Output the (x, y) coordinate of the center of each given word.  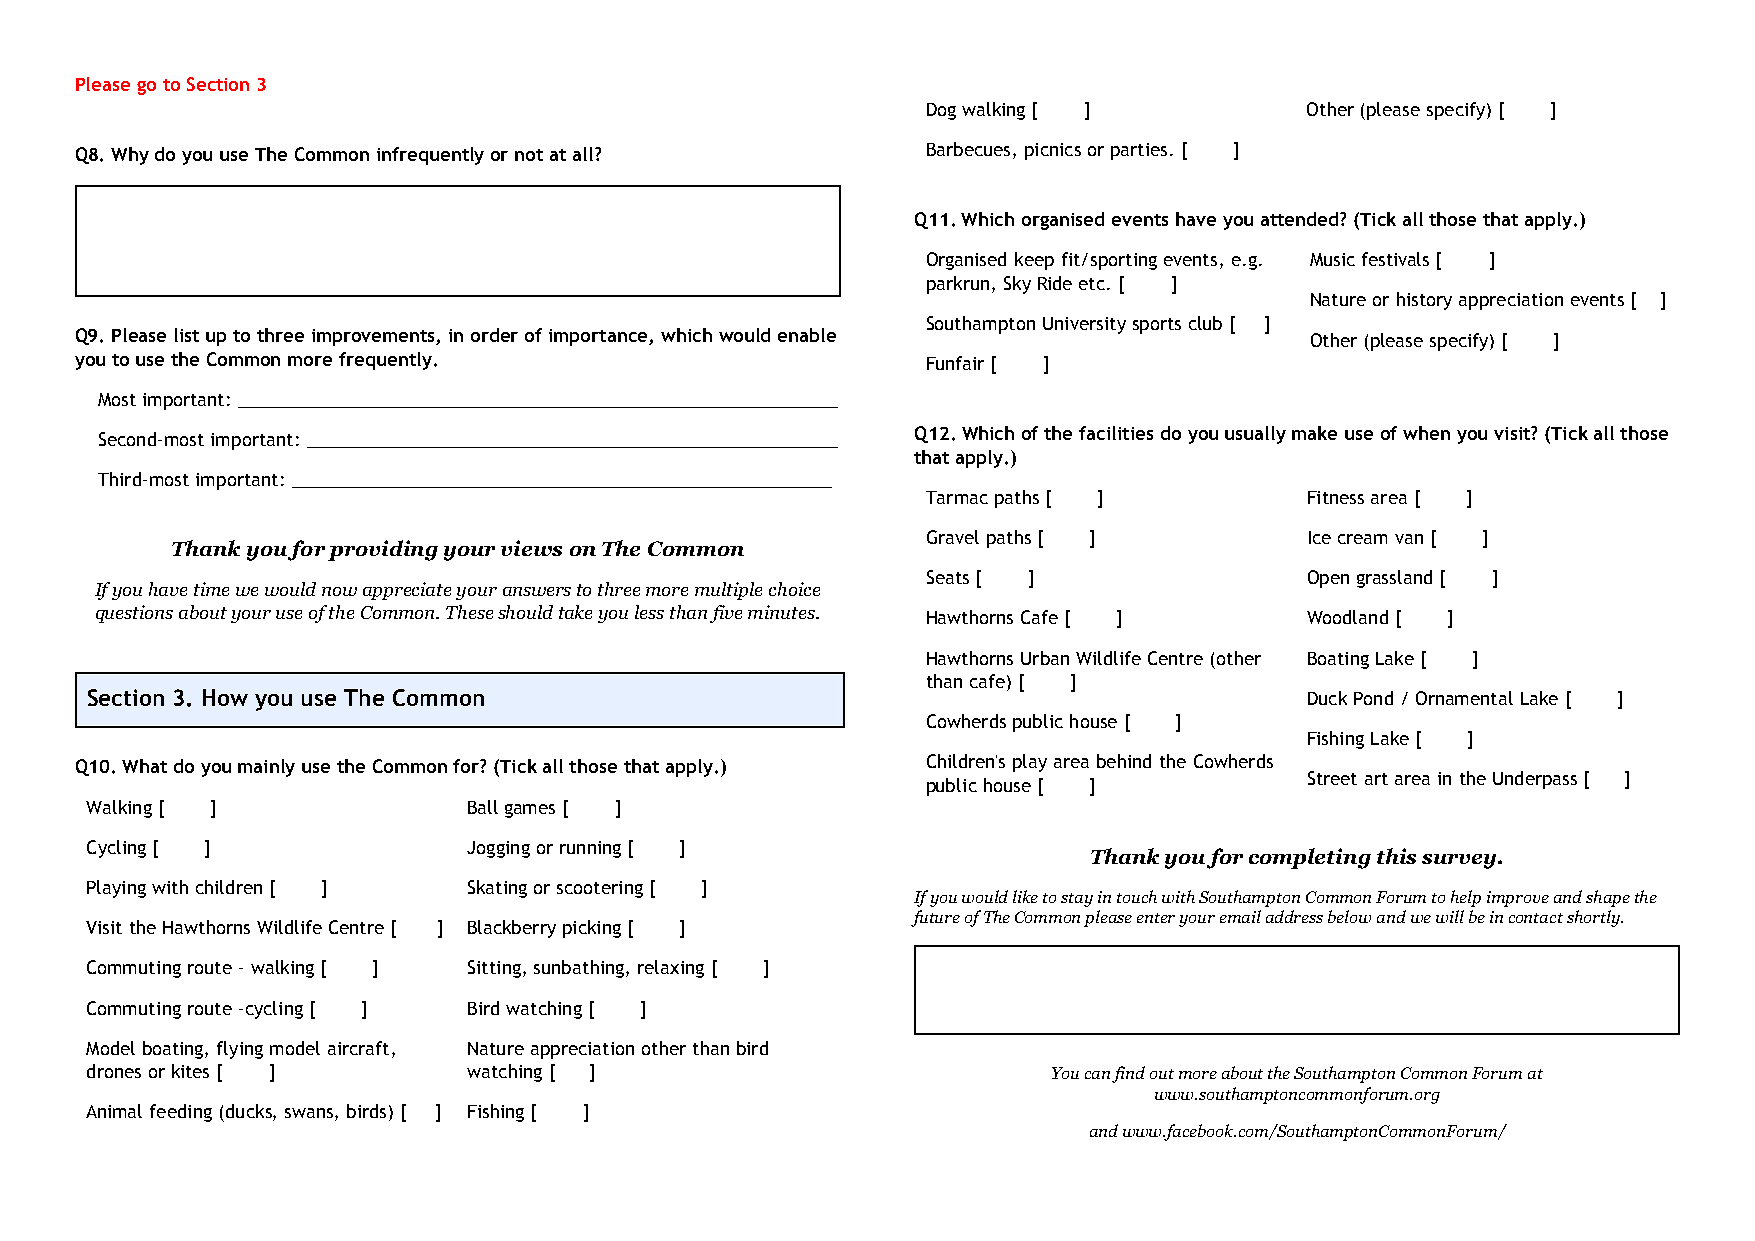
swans (310, 1114)
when (1426, 433)
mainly (266, 768)
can (1097, 1075)
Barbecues (968, 149)
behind (1124, 761)
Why (130, 156)
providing (383, 550)
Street (1332, 778)
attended (1301, 219)
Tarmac (957, 497)
